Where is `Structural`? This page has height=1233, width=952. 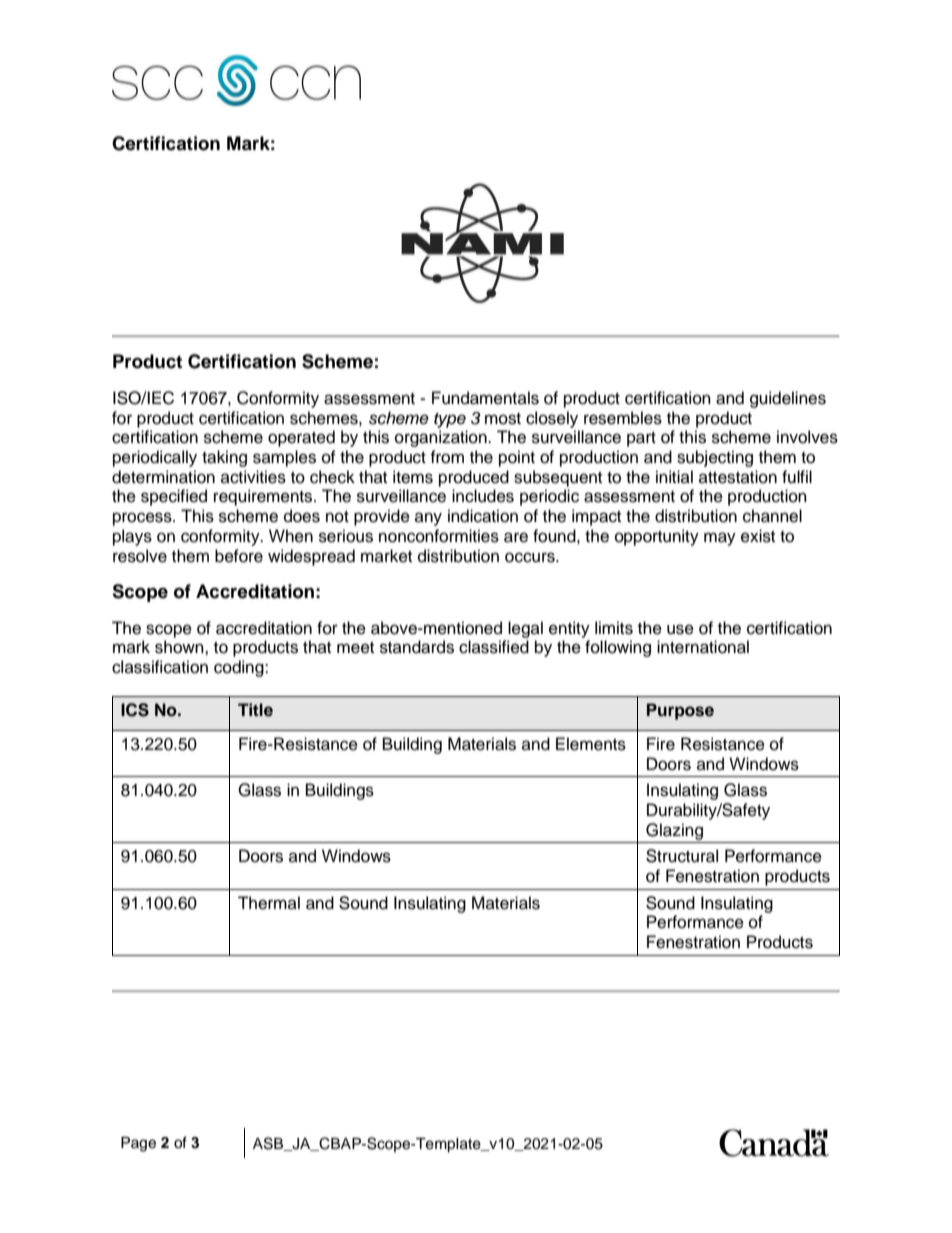
Structural is located at coordinates (682, 856).
